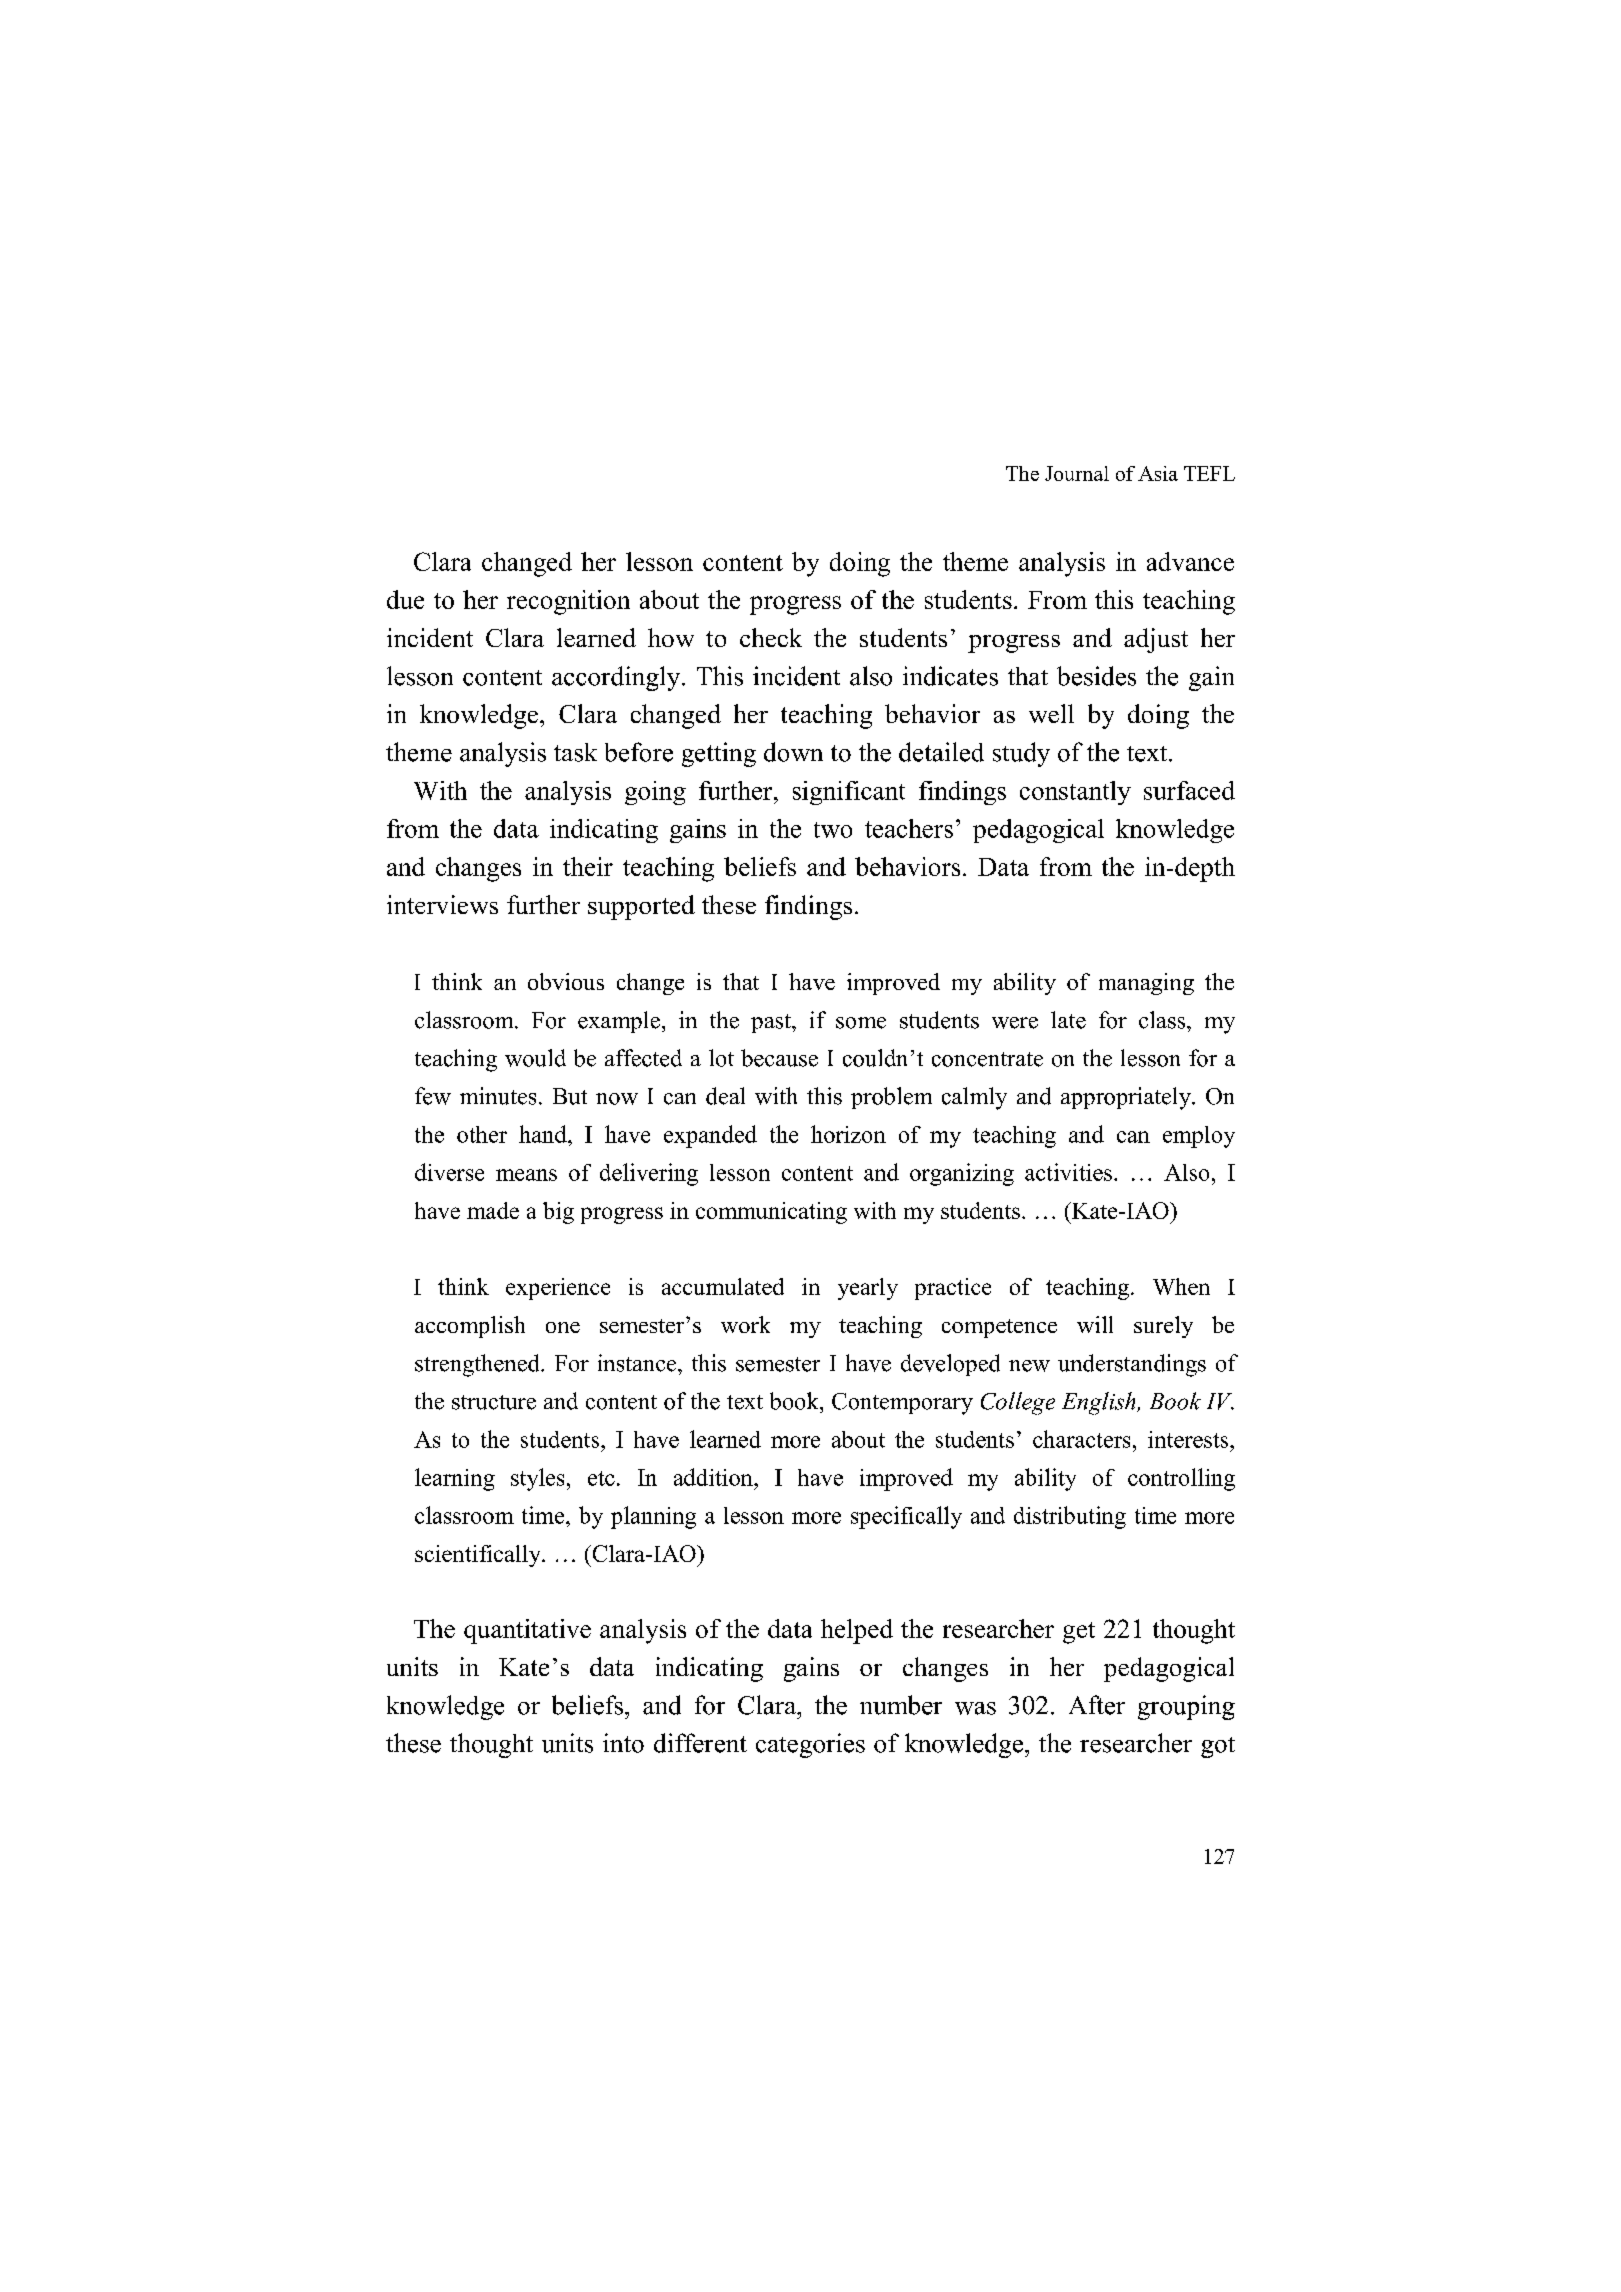 This page has width=1621, height=2292. What do you see at coordinates (1075, 793) in the page?
I see `constantly` at bounding box center [1075, 793].
